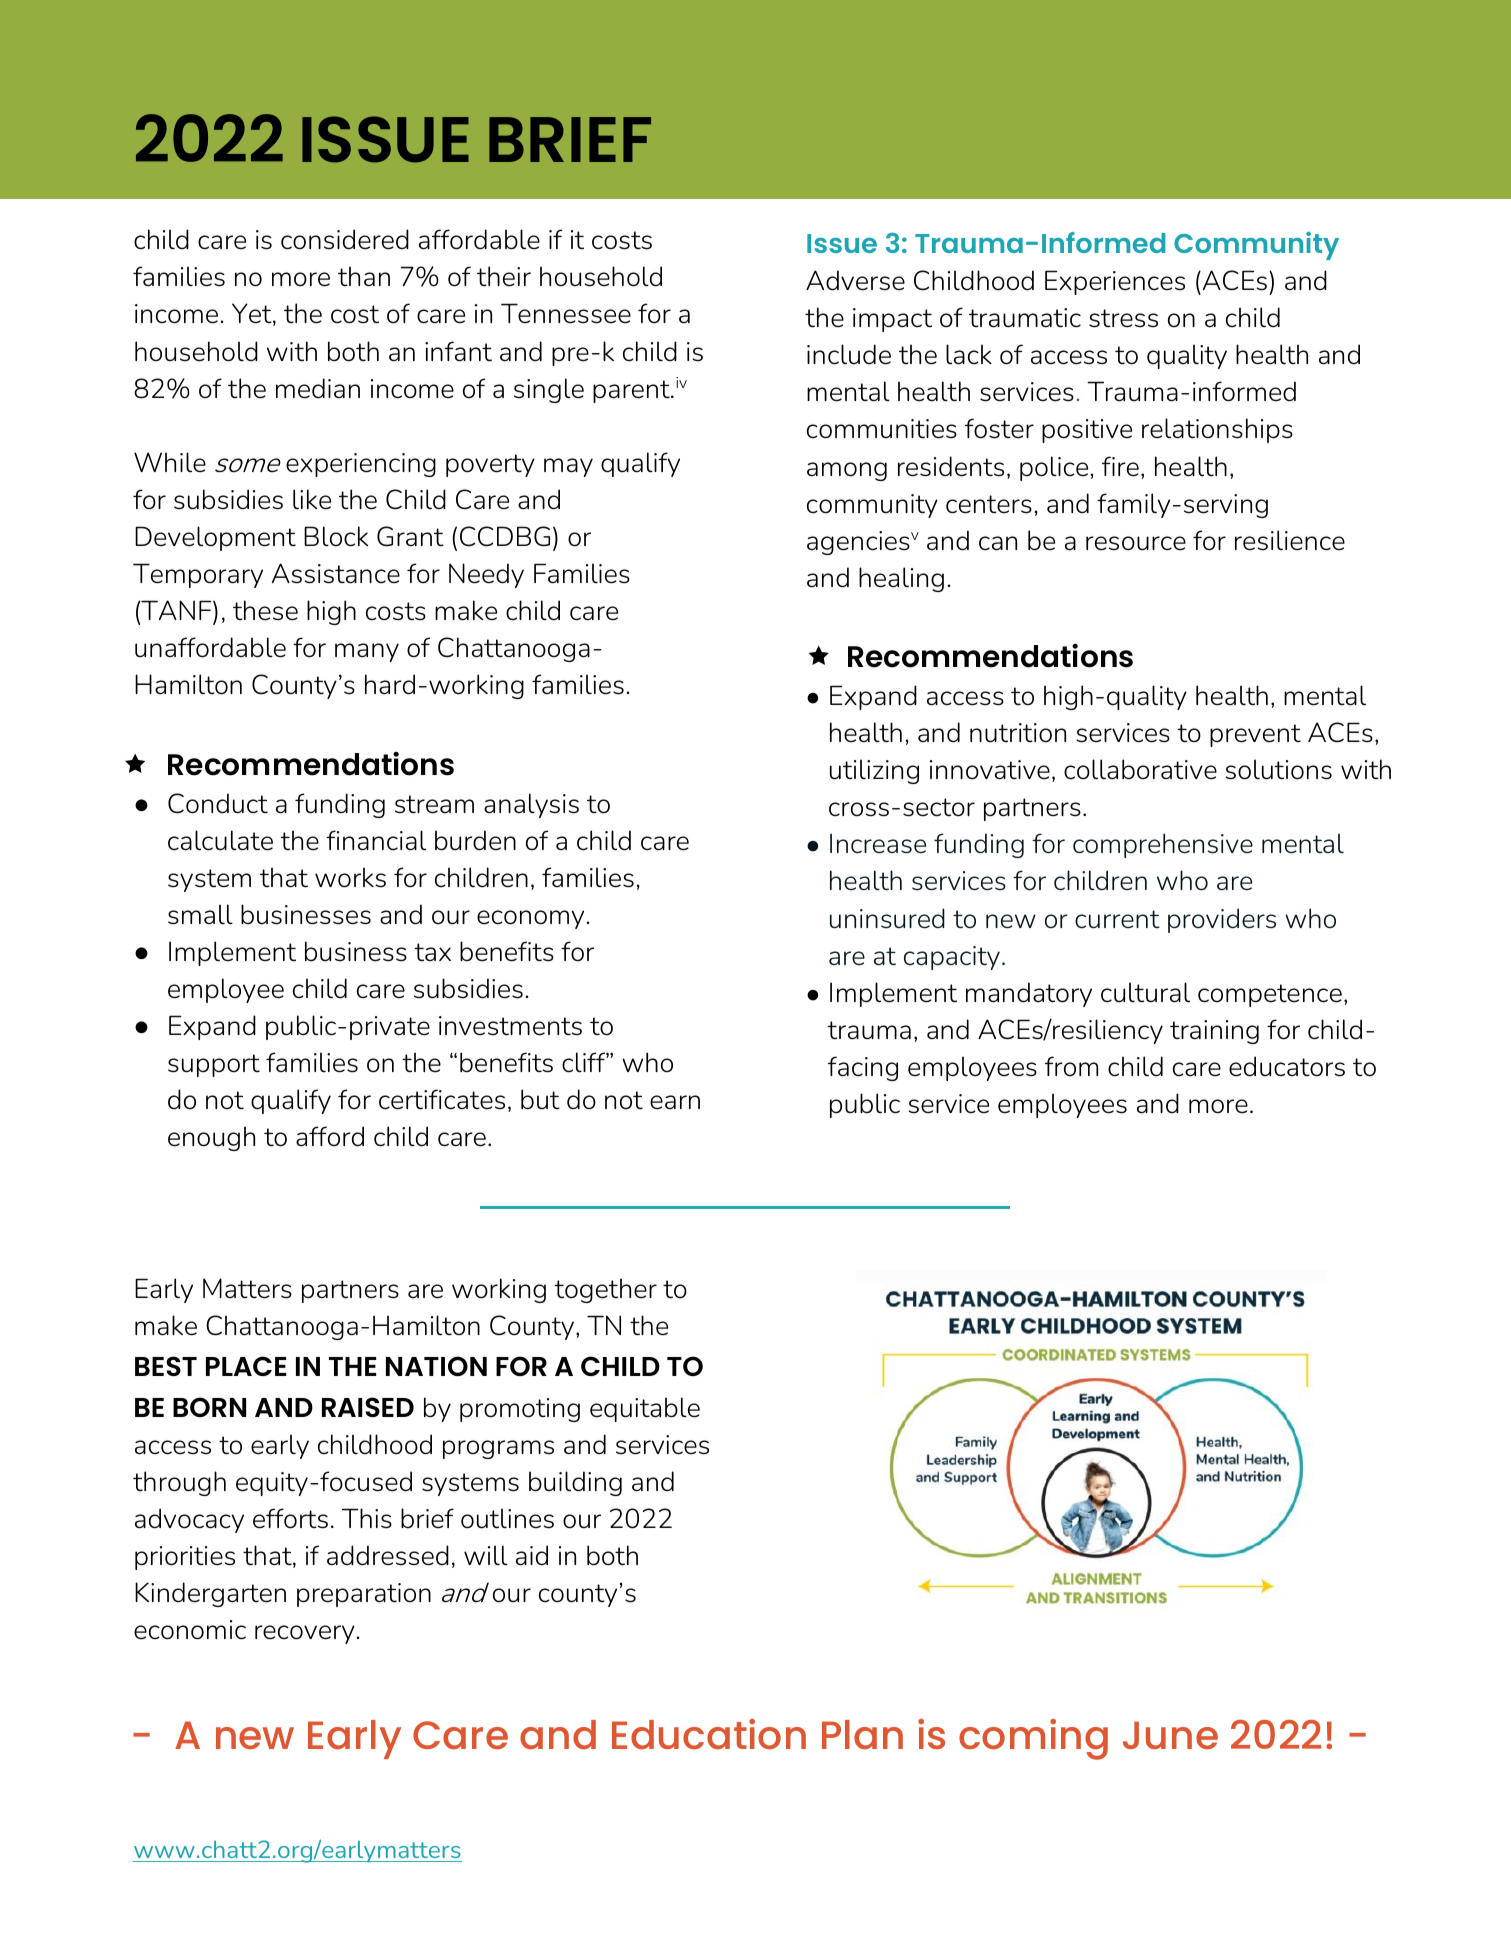 The height and width of the image is (1956, 1511). What do you see at coordinates (364, 276) in the image?
I see `than` at bounding box center [364, 276].
